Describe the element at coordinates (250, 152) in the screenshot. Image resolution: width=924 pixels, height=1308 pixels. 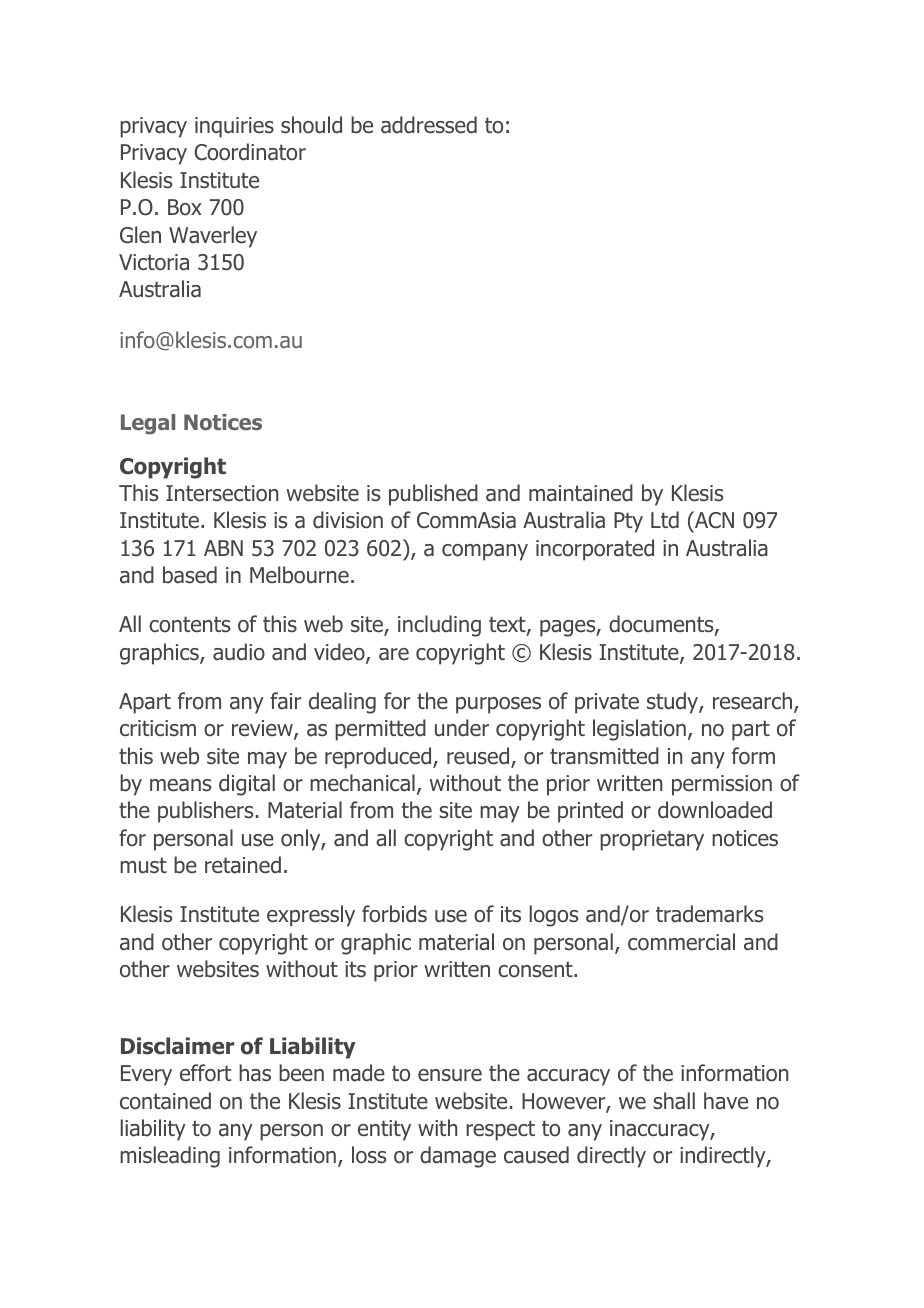
I see `Coordinator` at that location.
